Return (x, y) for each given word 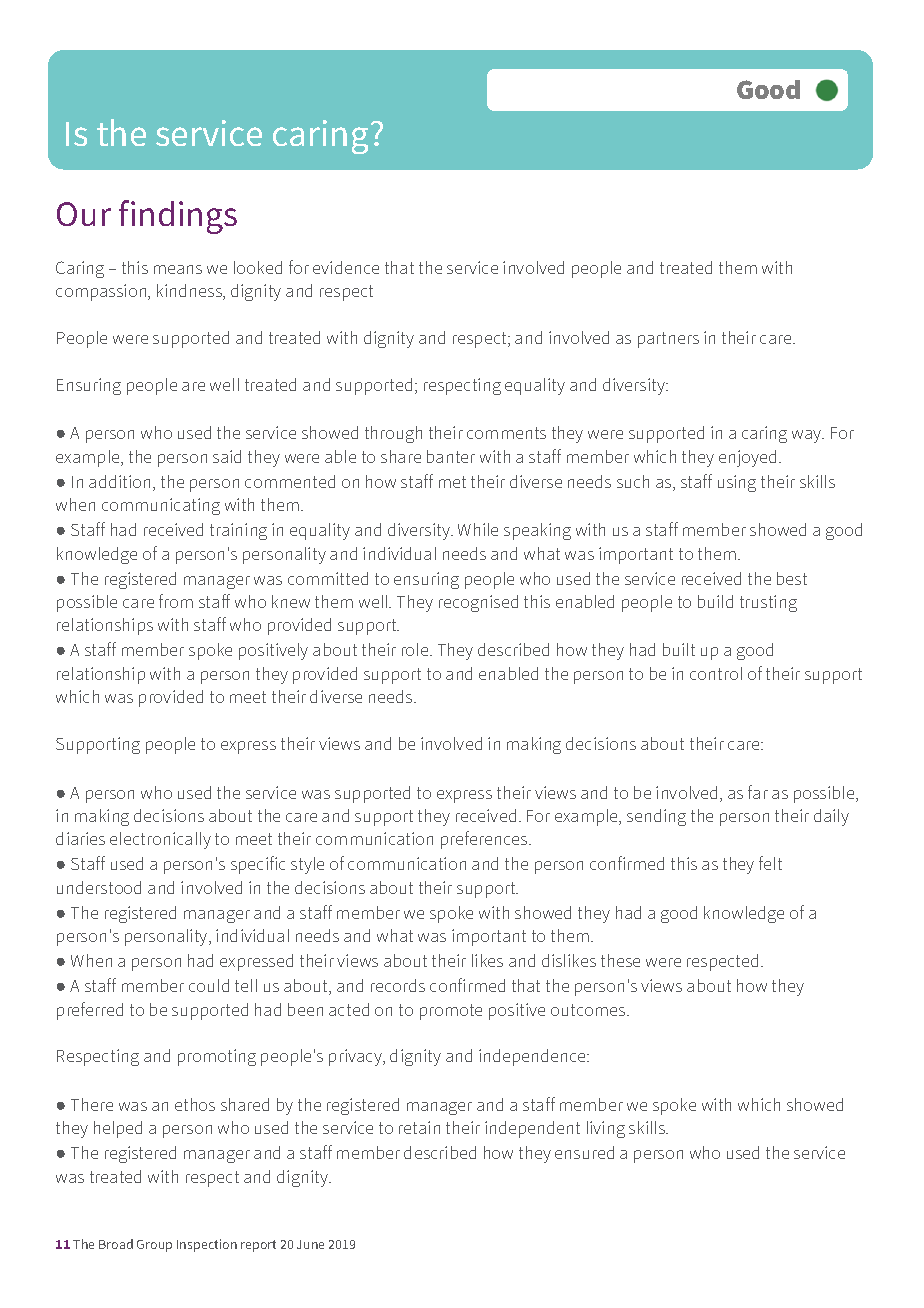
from (176, 601)
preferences (485, 840)
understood (99, 887)
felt (770, 863)
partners (668, 340)
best (792, 578)
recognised (478, 603)
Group (154, 1246)
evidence (346, 267)
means (178, 269)
